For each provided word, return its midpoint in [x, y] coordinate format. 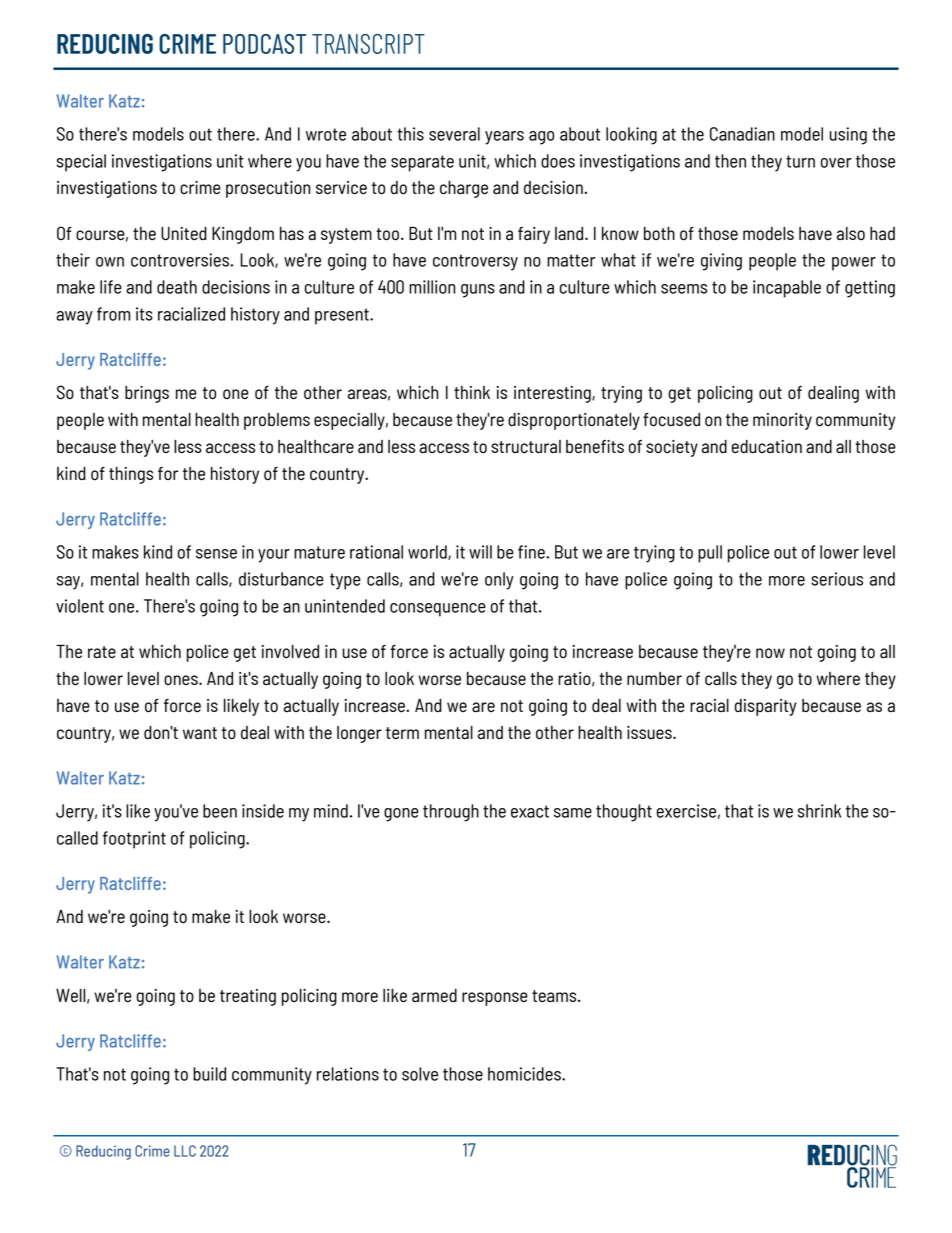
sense [216, 554]
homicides [525, 1074]
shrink [819, 811]
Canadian [742, 134]
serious [837, 579]
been [220, 811]
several [454, 134]
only [499, 581]
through [451, 813]
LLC [185, 1151]
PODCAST [264, 44]
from [113, 314]
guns [478, 291]
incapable [787, 289]
